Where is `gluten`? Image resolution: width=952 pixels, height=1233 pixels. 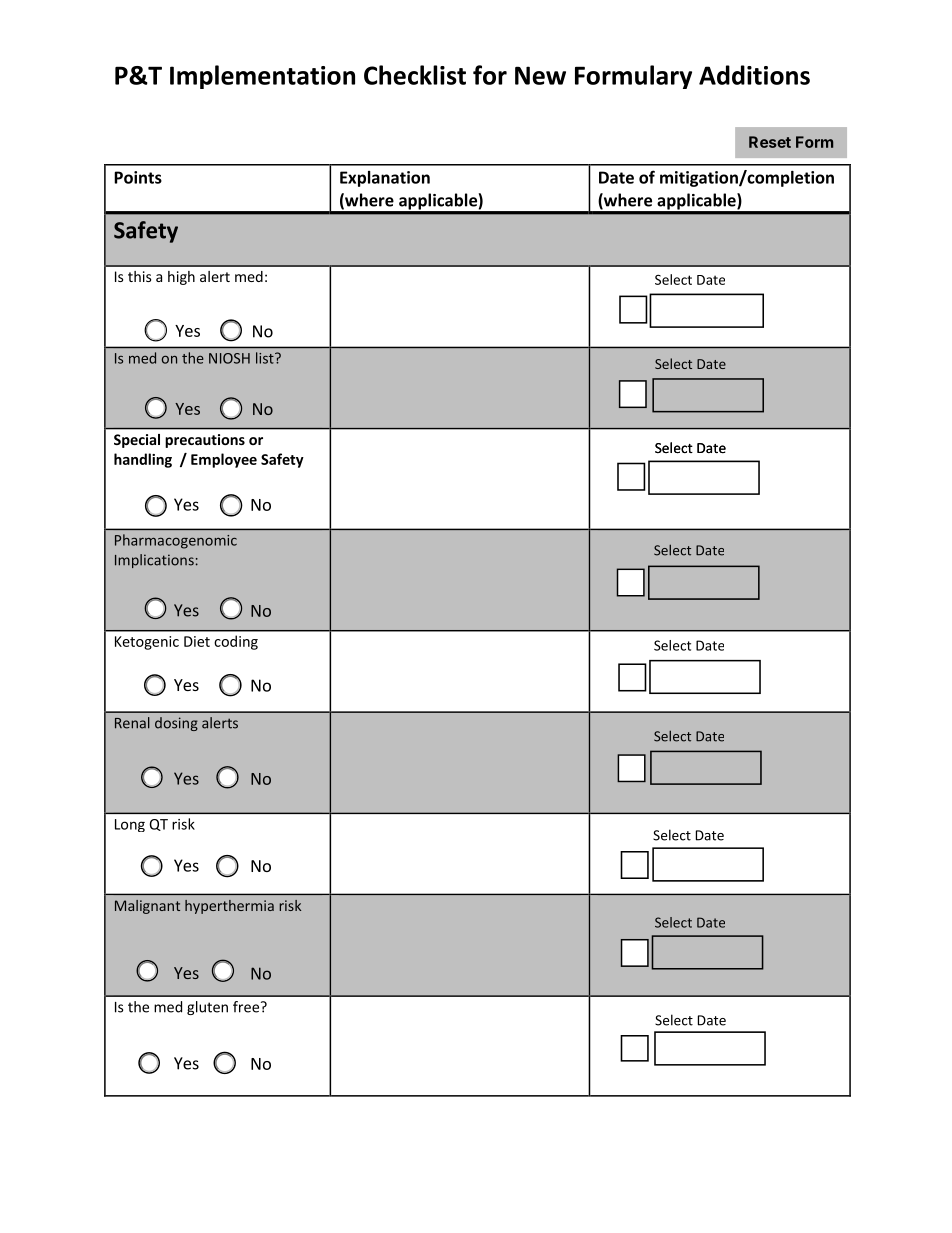
gluten is located at coordinates (207, 1008).
